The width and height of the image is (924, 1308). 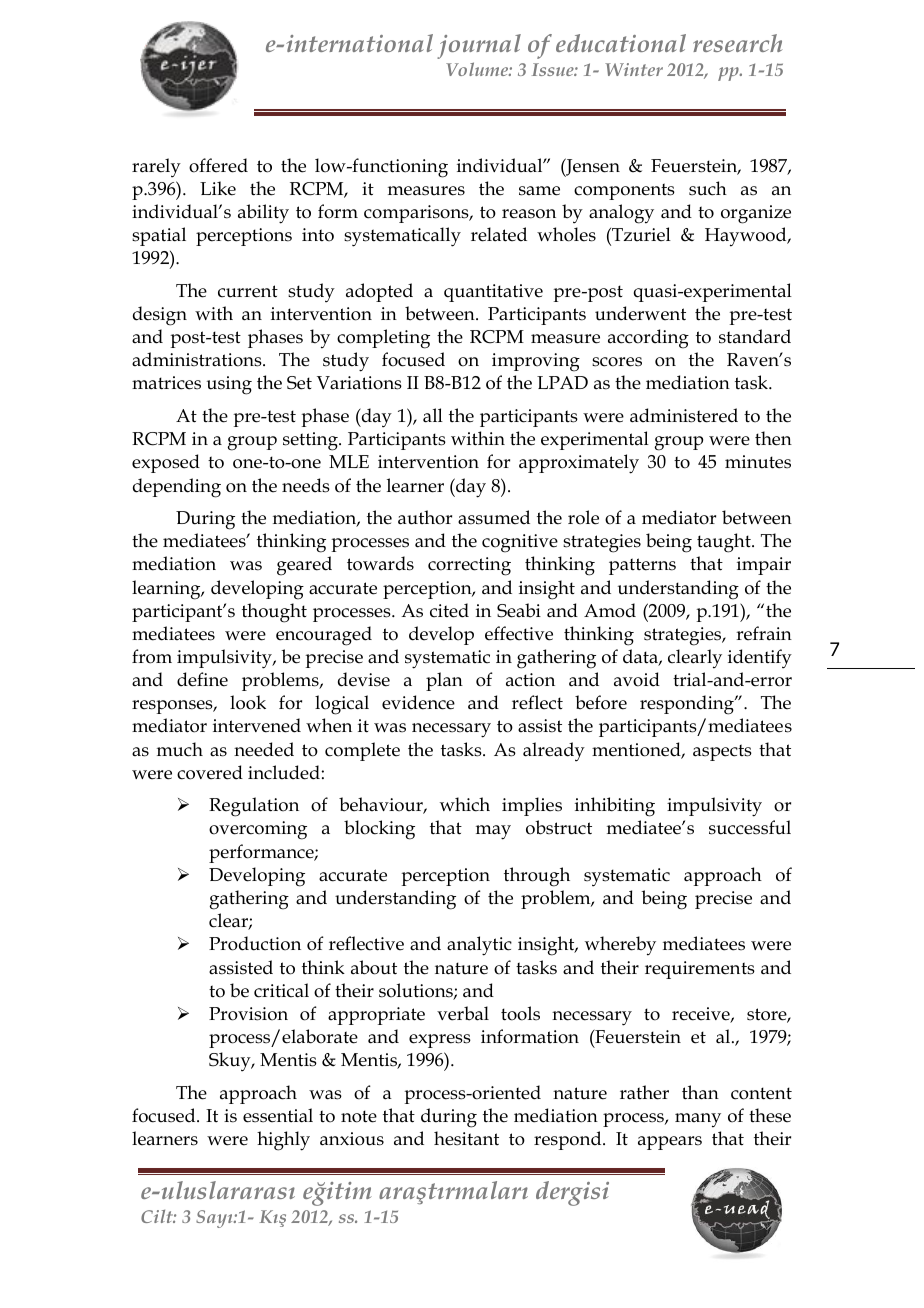 What do you see at coordinates (479, 46) in the image?
I see `journal` at bounding box center [479, 46].
